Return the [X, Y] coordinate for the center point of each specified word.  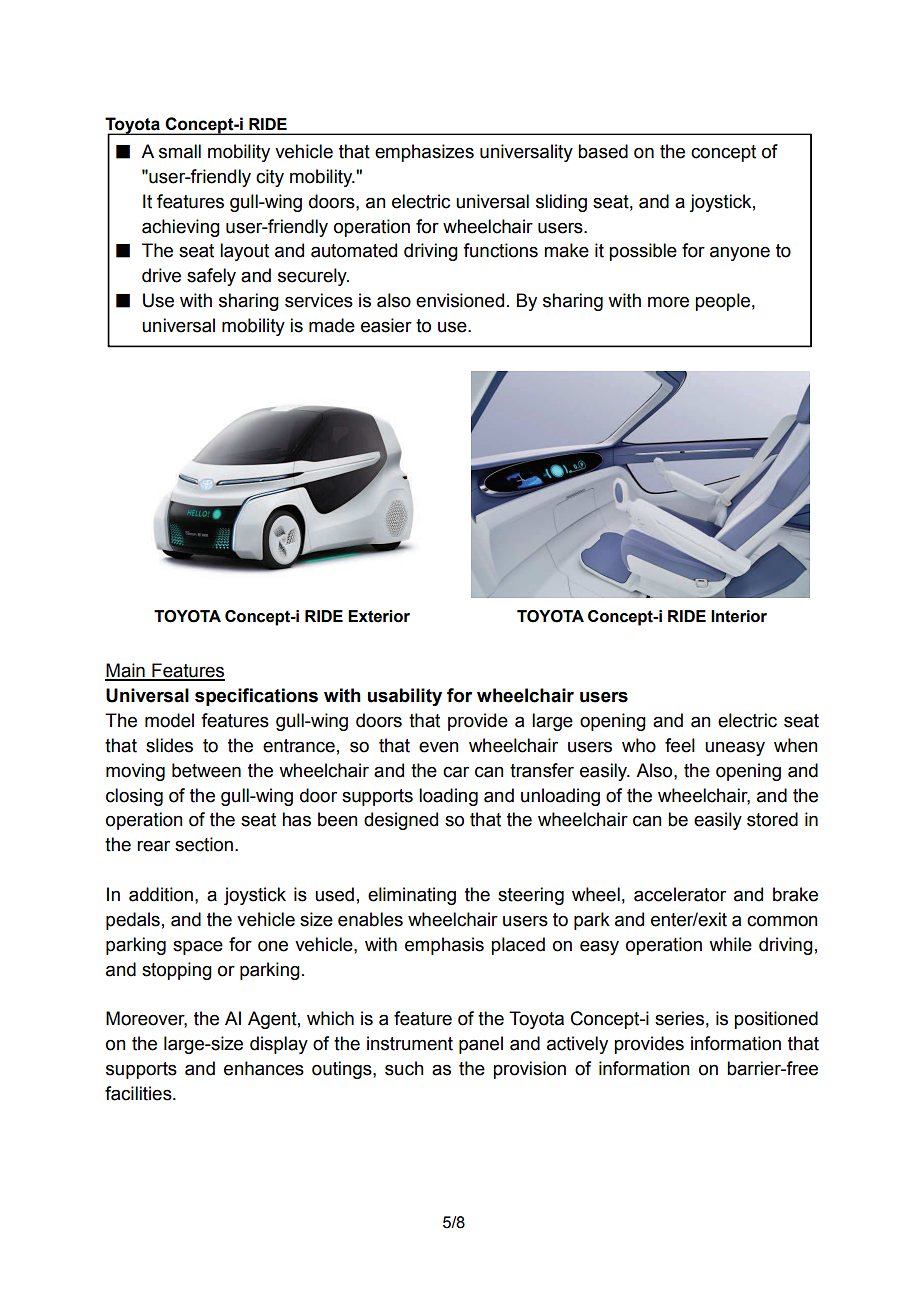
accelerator [680, 894]
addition [161, 894]
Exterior [379, 616]
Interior [739, 616]
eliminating [412, 896]
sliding [561, 203]
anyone [740, 253]
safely [211, 277]
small [180, 151]
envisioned [460, 300]
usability [405, 697]
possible [643, 252]
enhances [264, 1068]
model [169, 720]
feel [680, 745]
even [439, 747]
